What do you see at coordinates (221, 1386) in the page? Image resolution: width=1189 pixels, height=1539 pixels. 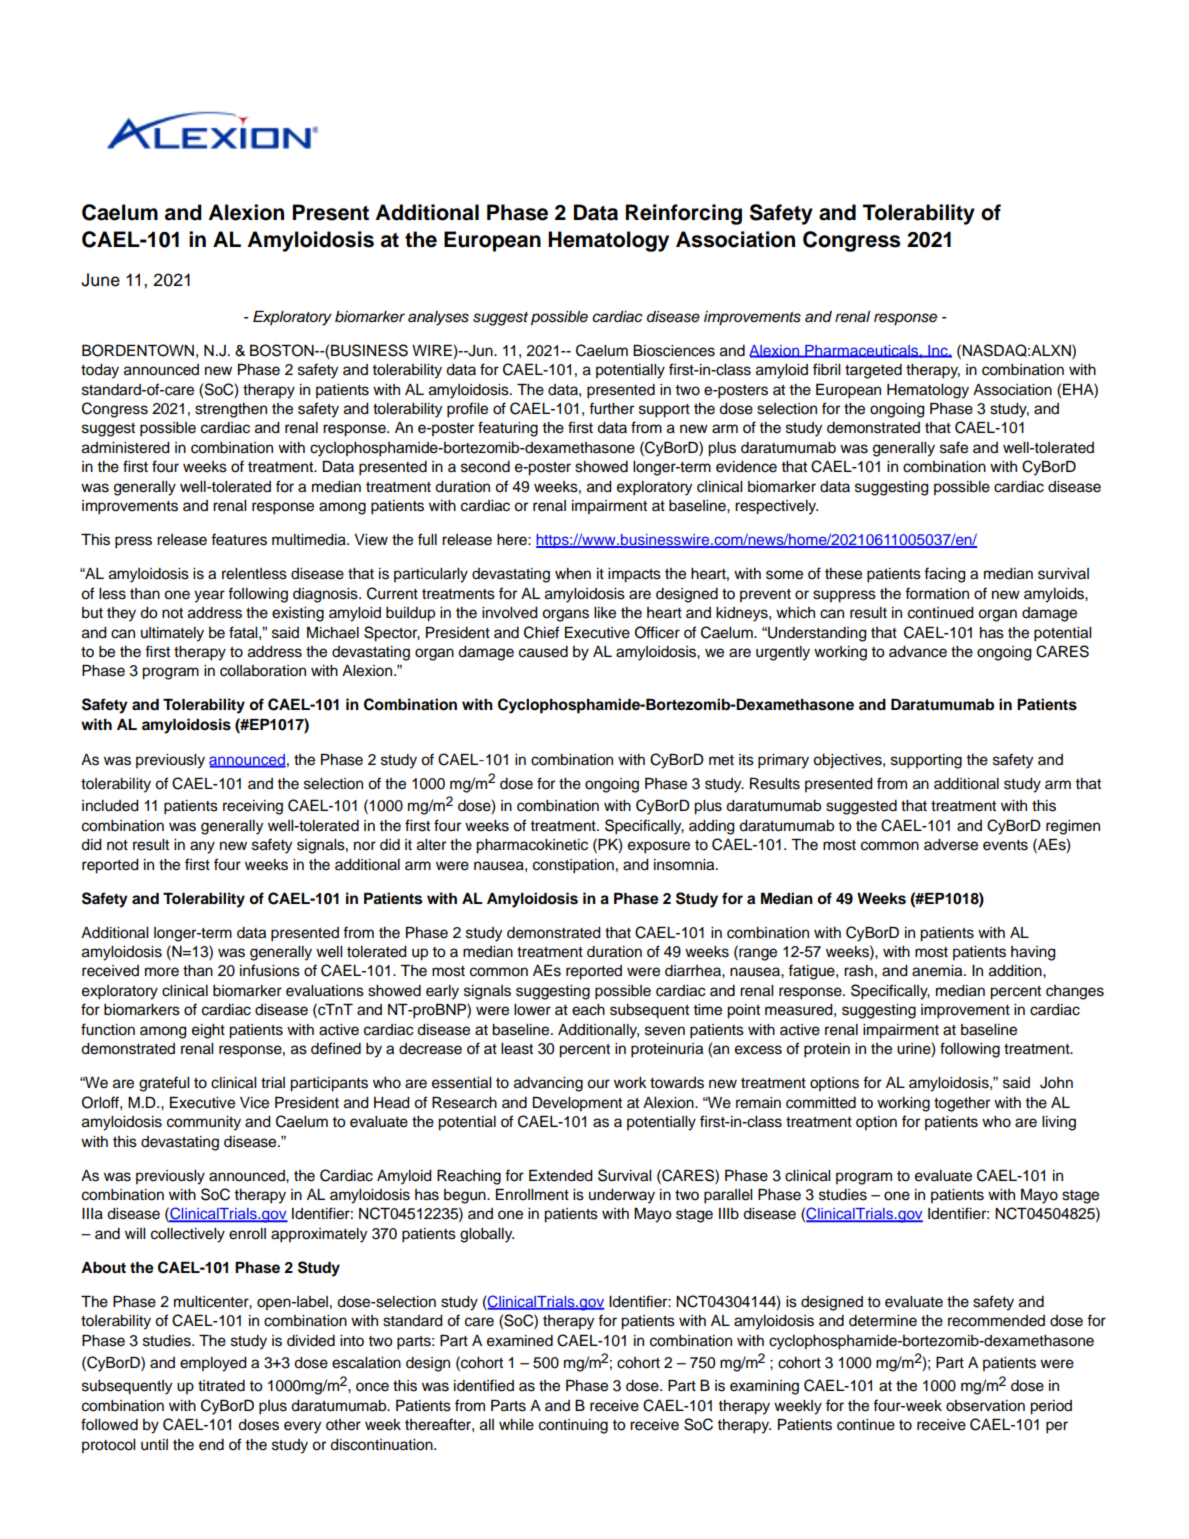 I see `titrated` at bounding box center [221, 1386].
